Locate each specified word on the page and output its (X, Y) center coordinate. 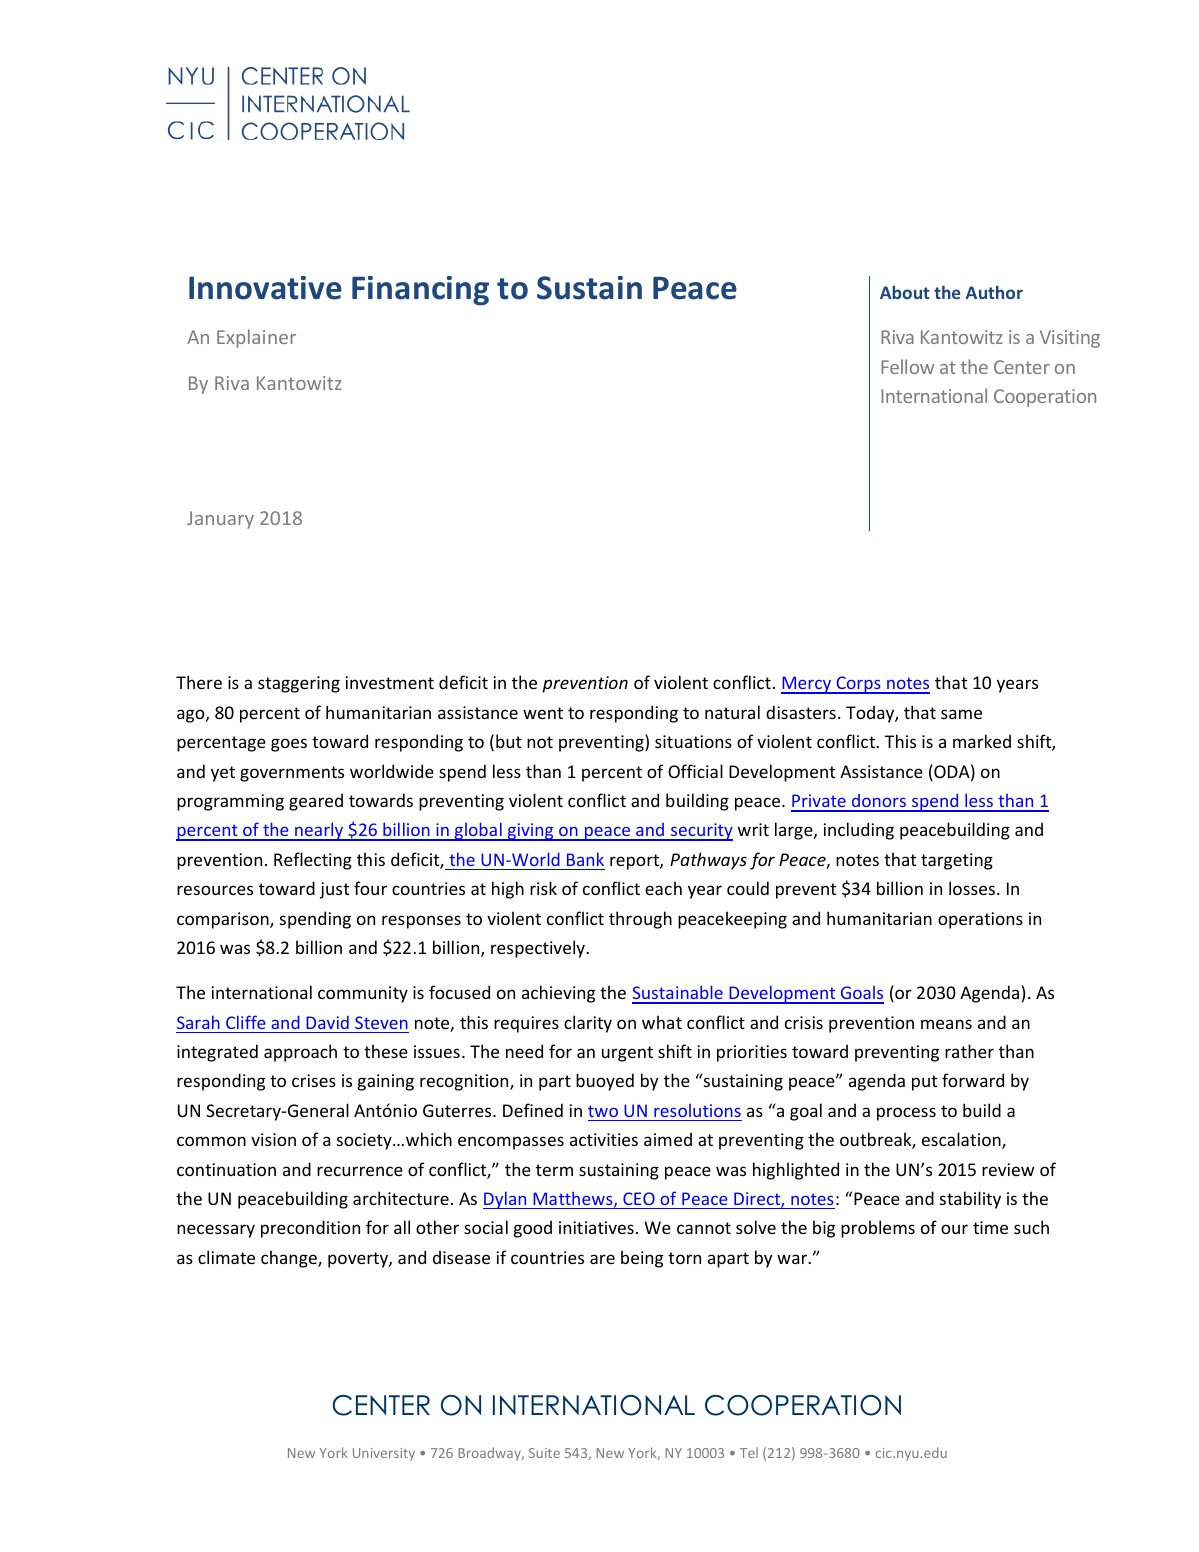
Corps (858, 685)
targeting (957, 861)
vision (273, 1139)
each (663, 888)
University (384, 1454)
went (543, 713)
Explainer (256, 338)
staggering (299, 684)
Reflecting (313, 861)
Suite (544, 1453)
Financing (420, 290)
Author (994, 292)
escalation (962, 1140)
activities (604, 1139)
